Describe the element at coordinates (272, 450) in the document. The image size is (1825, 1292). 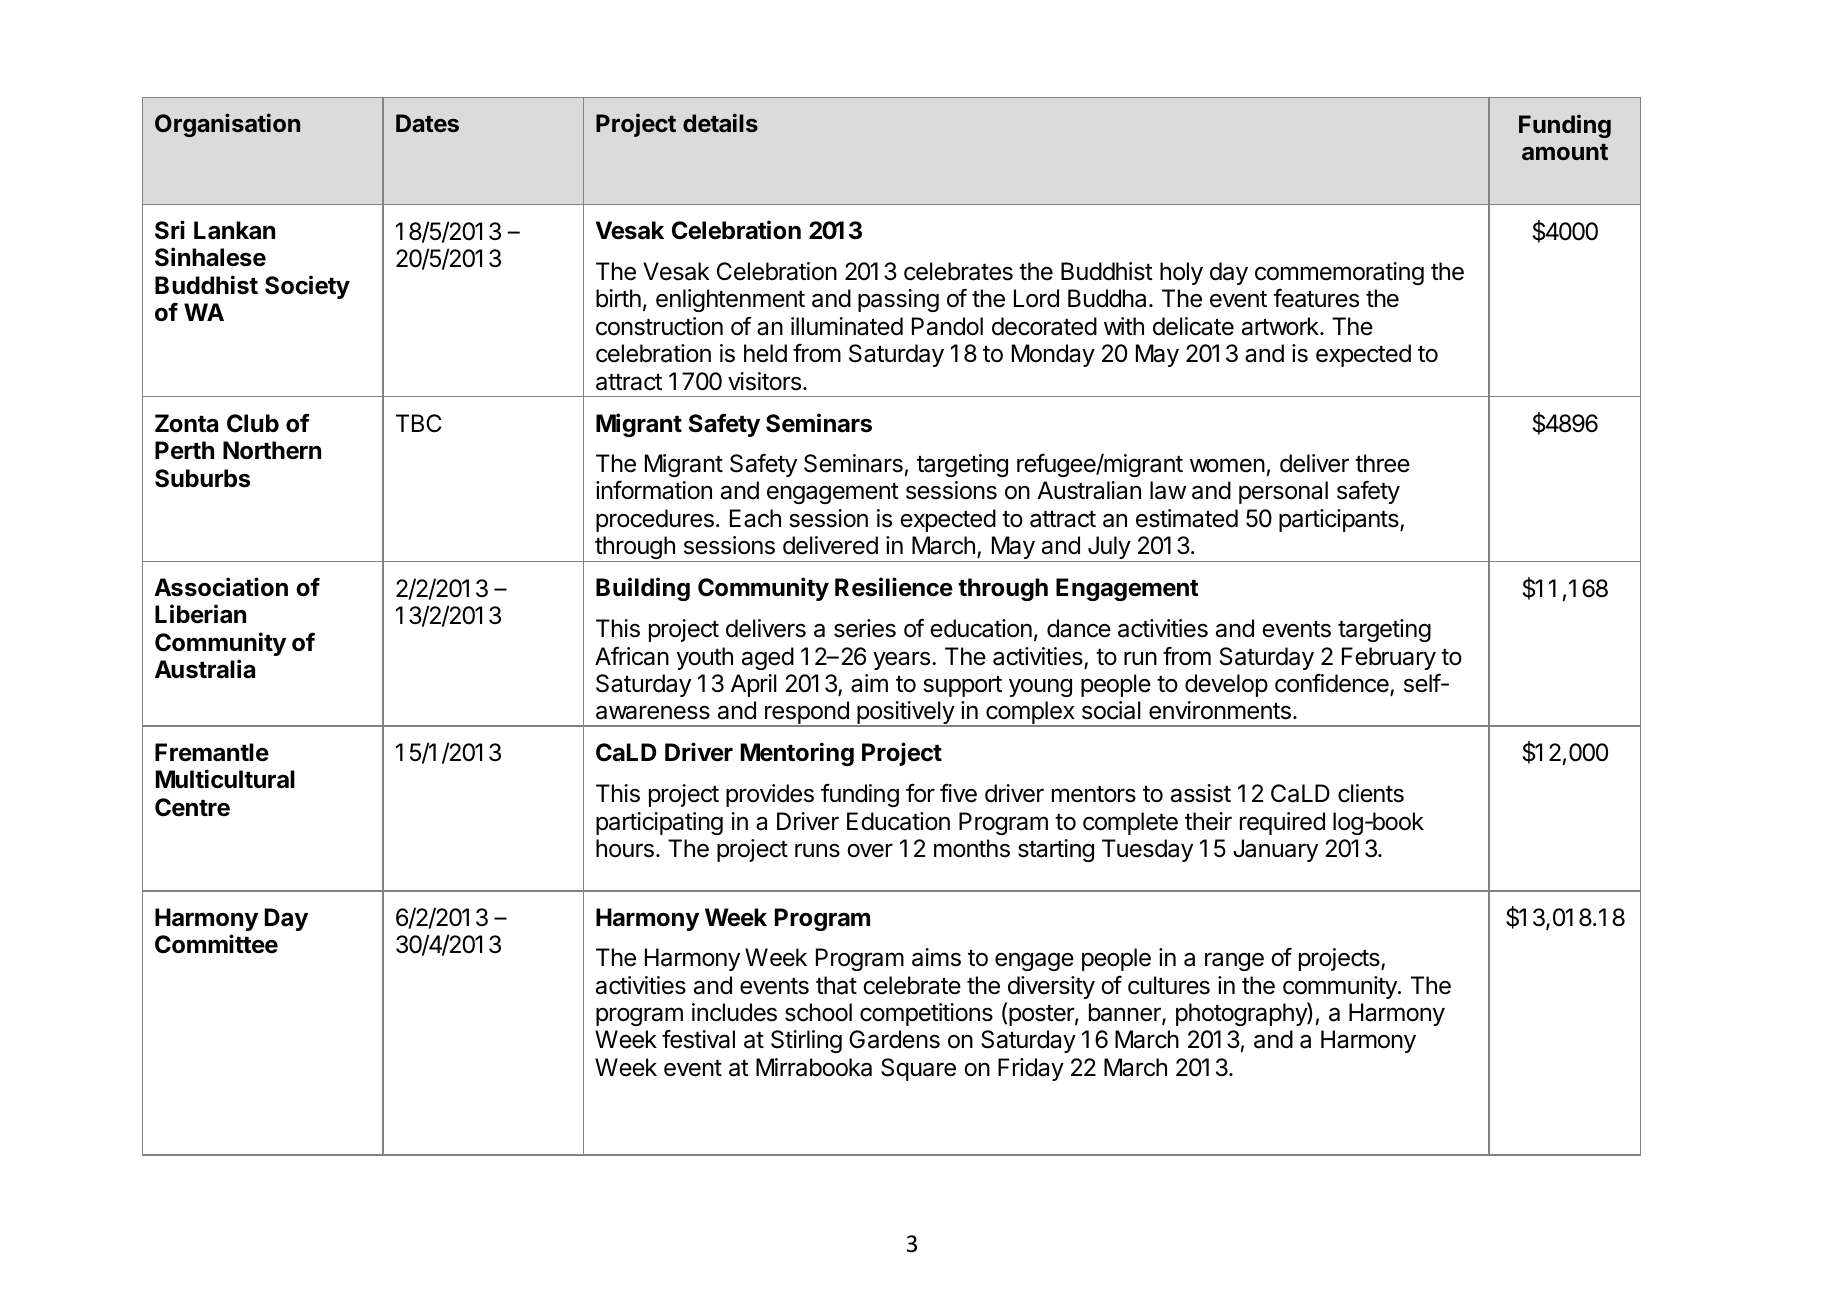
I see `Northern` at that location.
